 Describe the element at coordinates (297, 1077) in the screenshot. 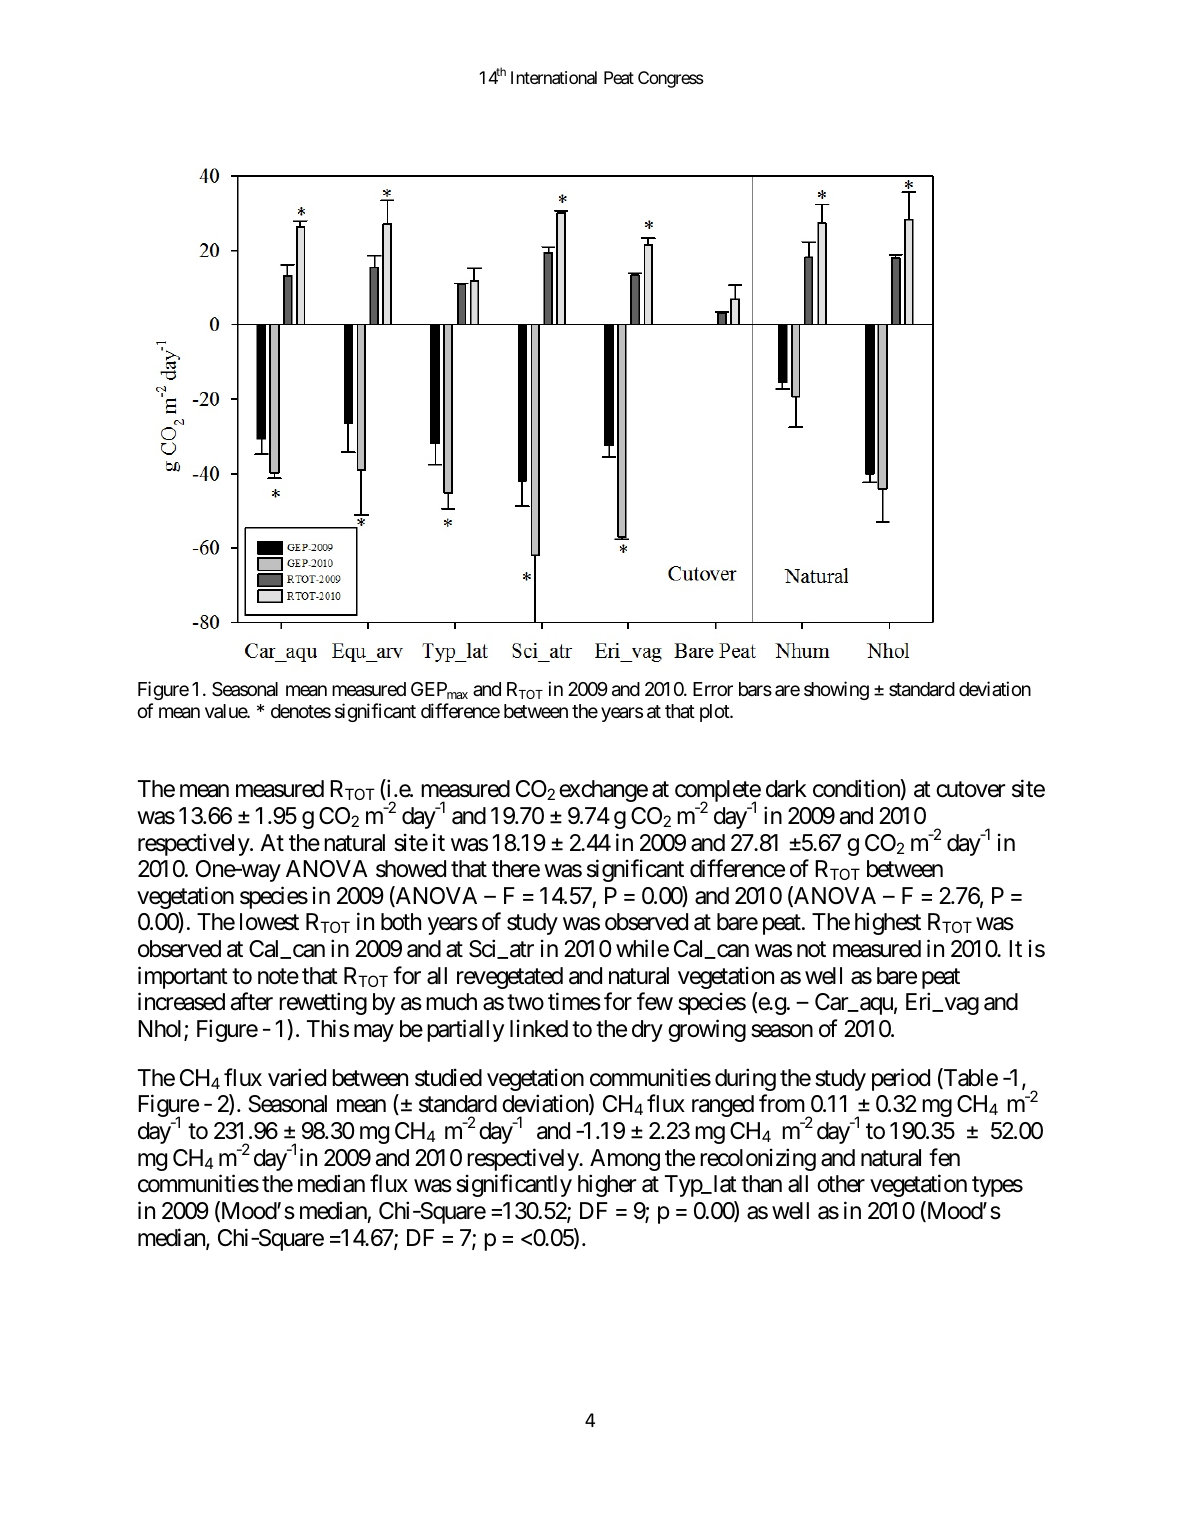

I see `varied` at that location.
